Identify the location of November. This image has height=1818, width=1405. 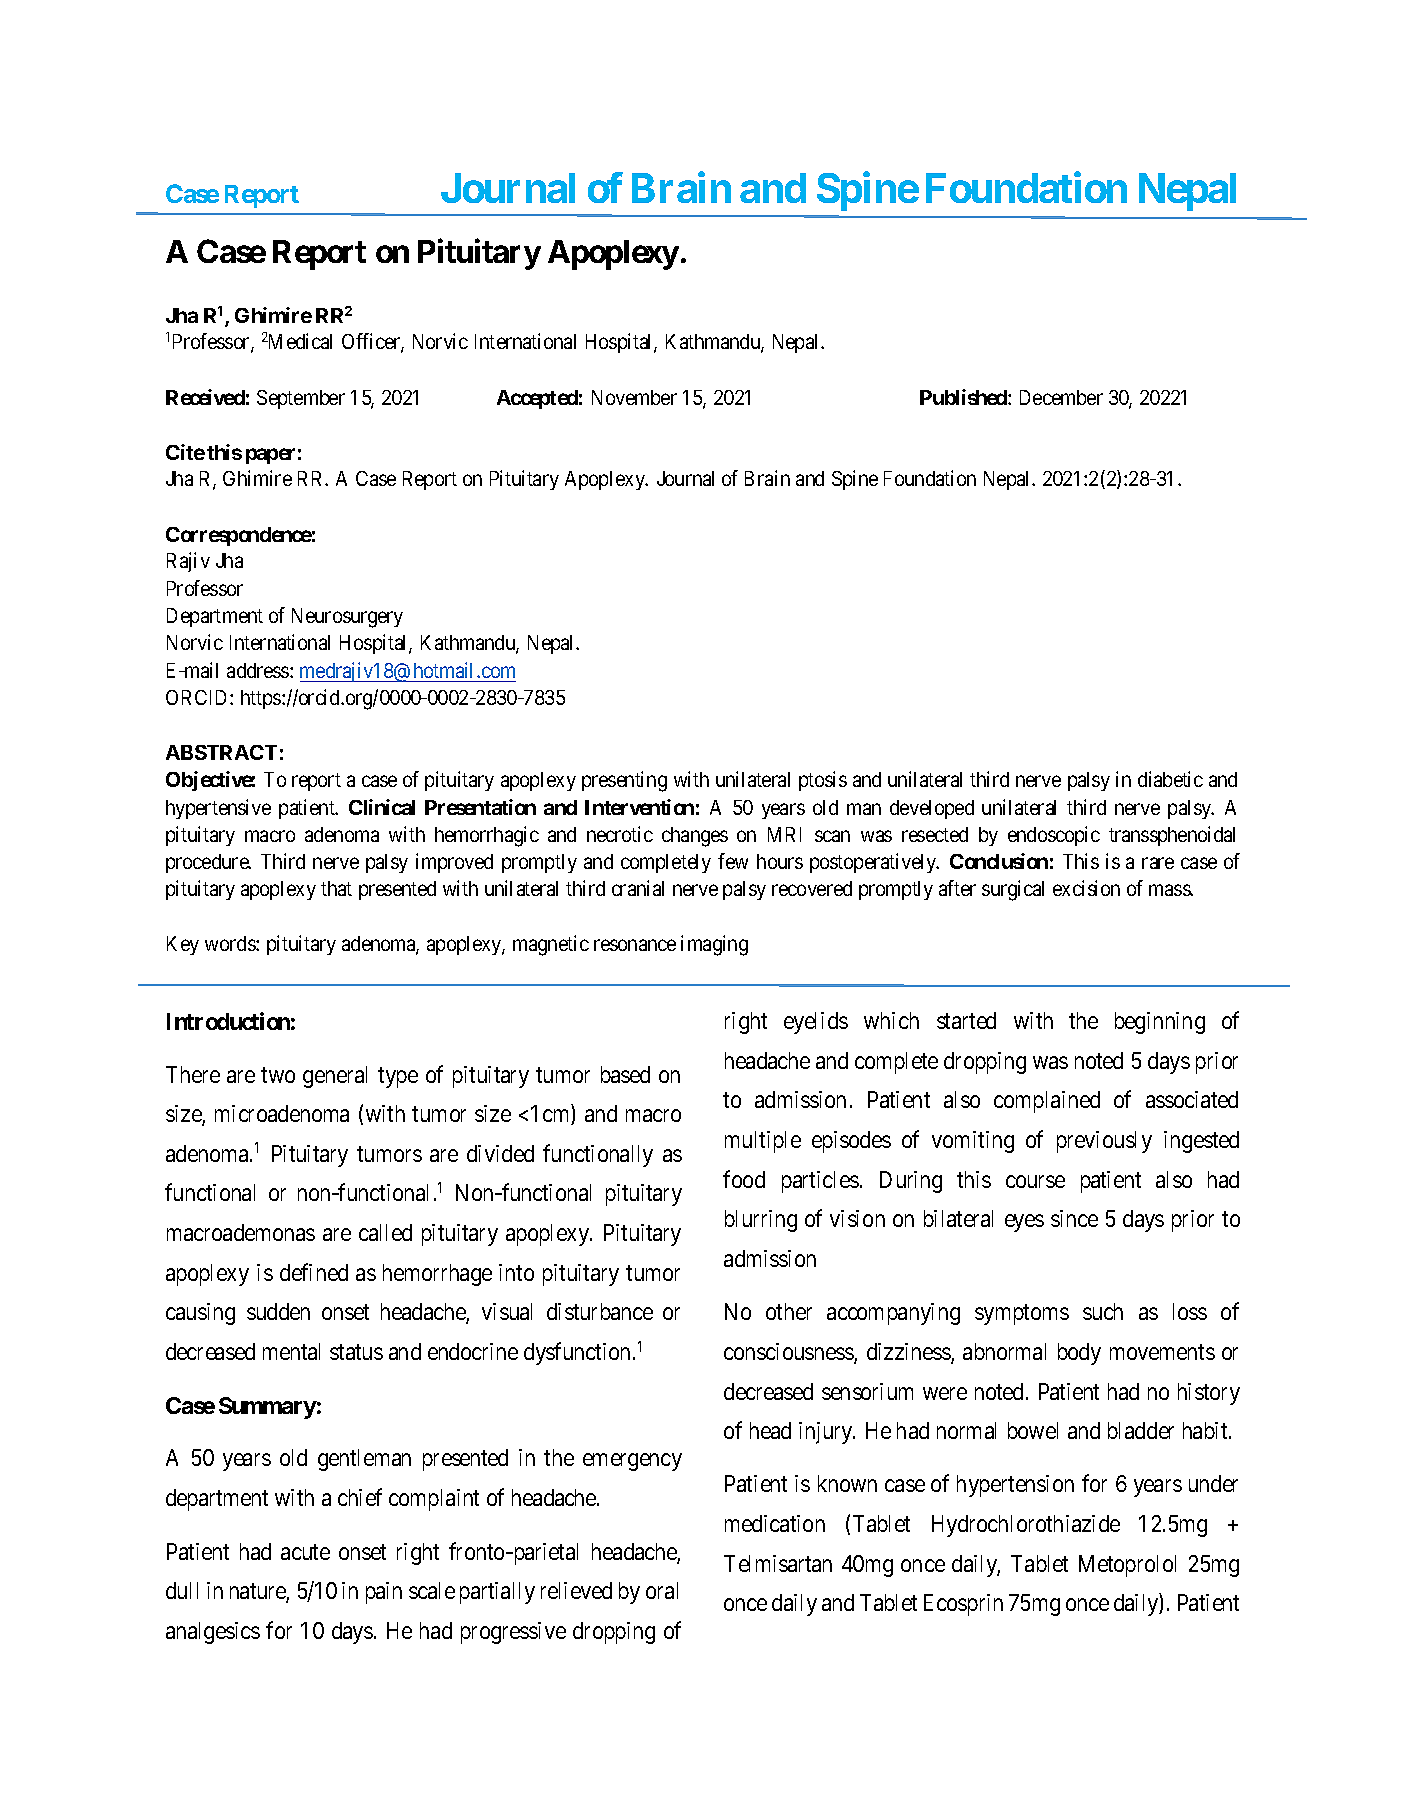
(634, 397).
